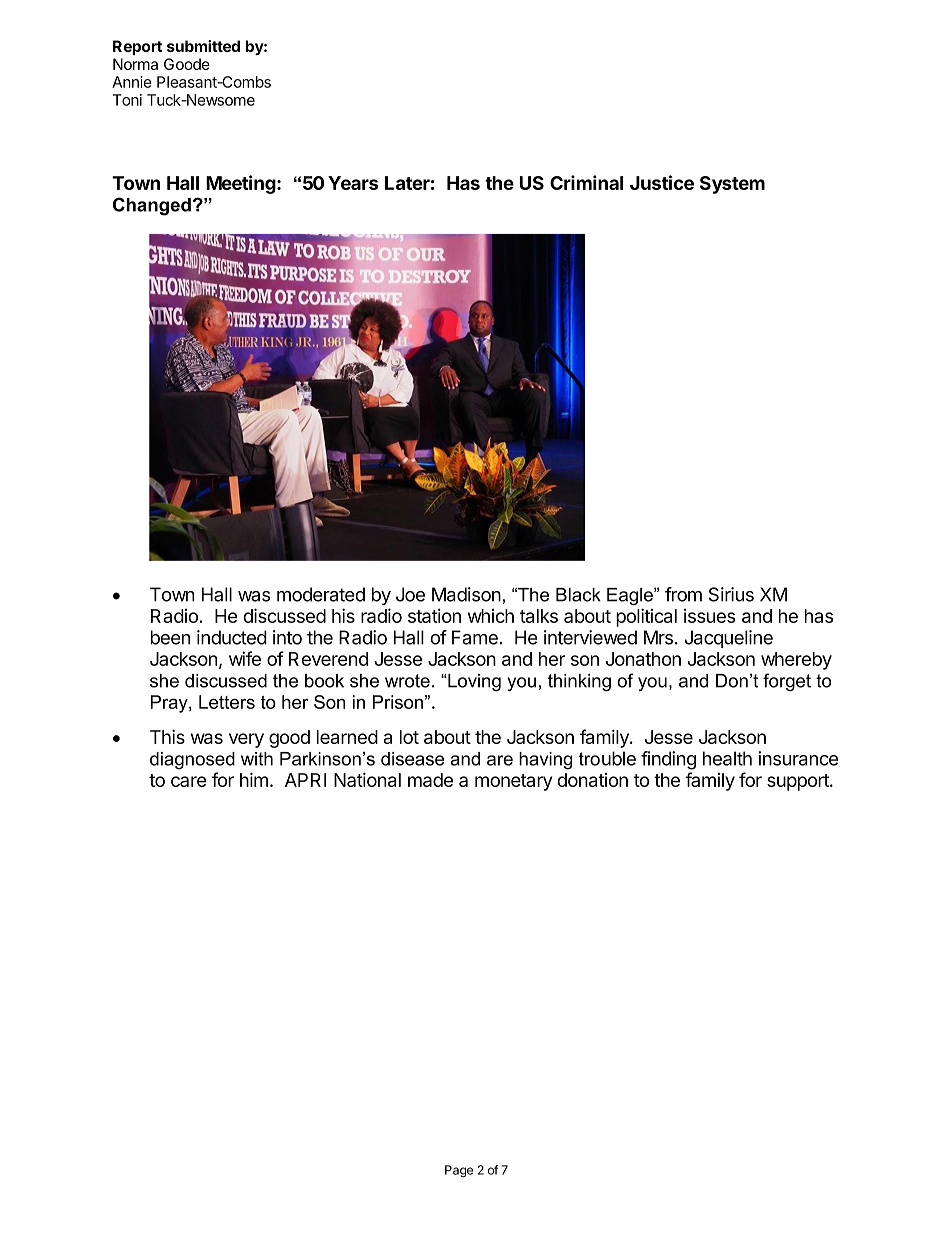 The image size is (952, 1233). What do you see at coordinates (513, 782) in the page?
I see `monetary` at bounding box center [513, 782].
